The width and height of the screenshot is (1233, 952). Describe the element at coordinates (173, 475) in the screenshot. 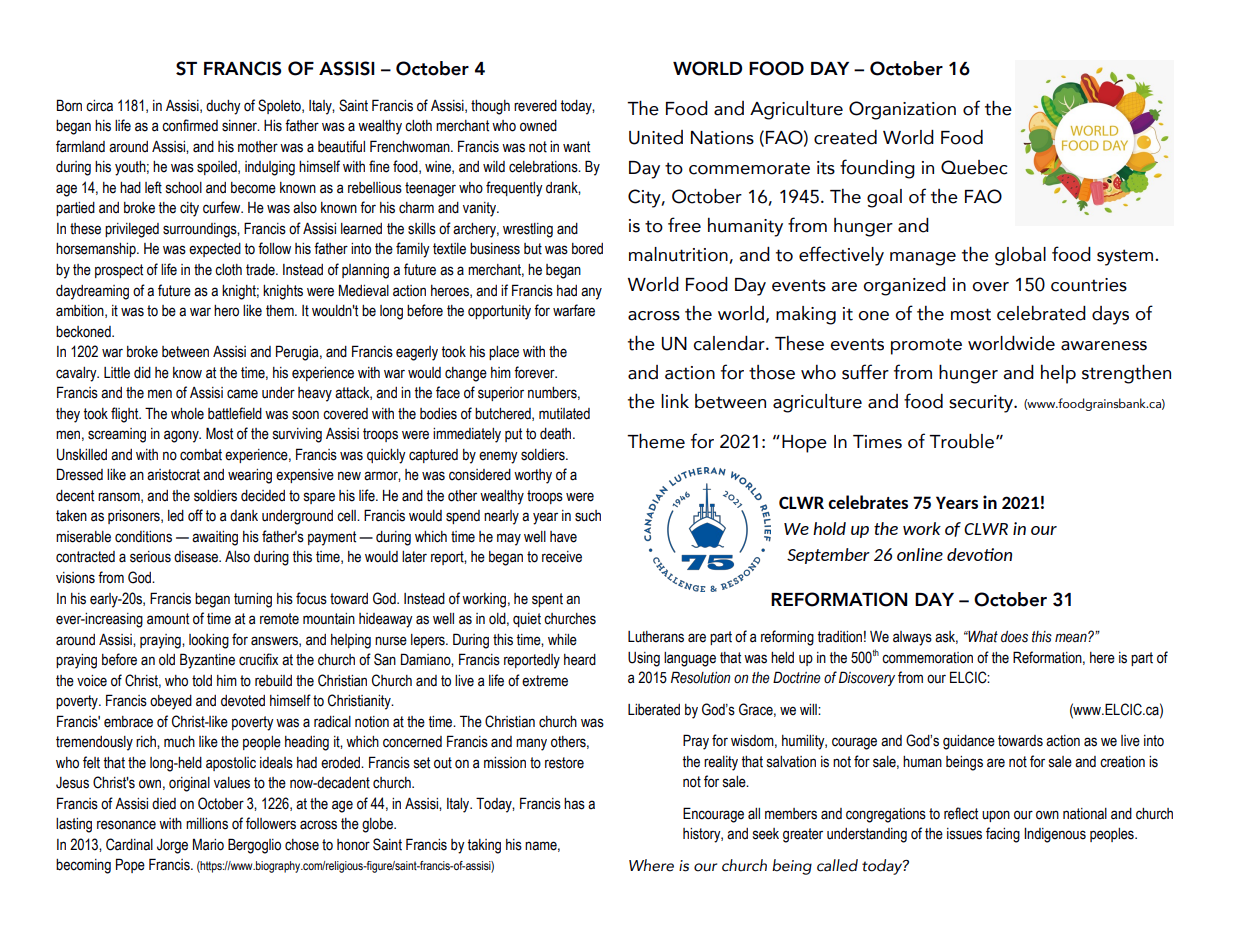

I see `aristocrat` at that location.
